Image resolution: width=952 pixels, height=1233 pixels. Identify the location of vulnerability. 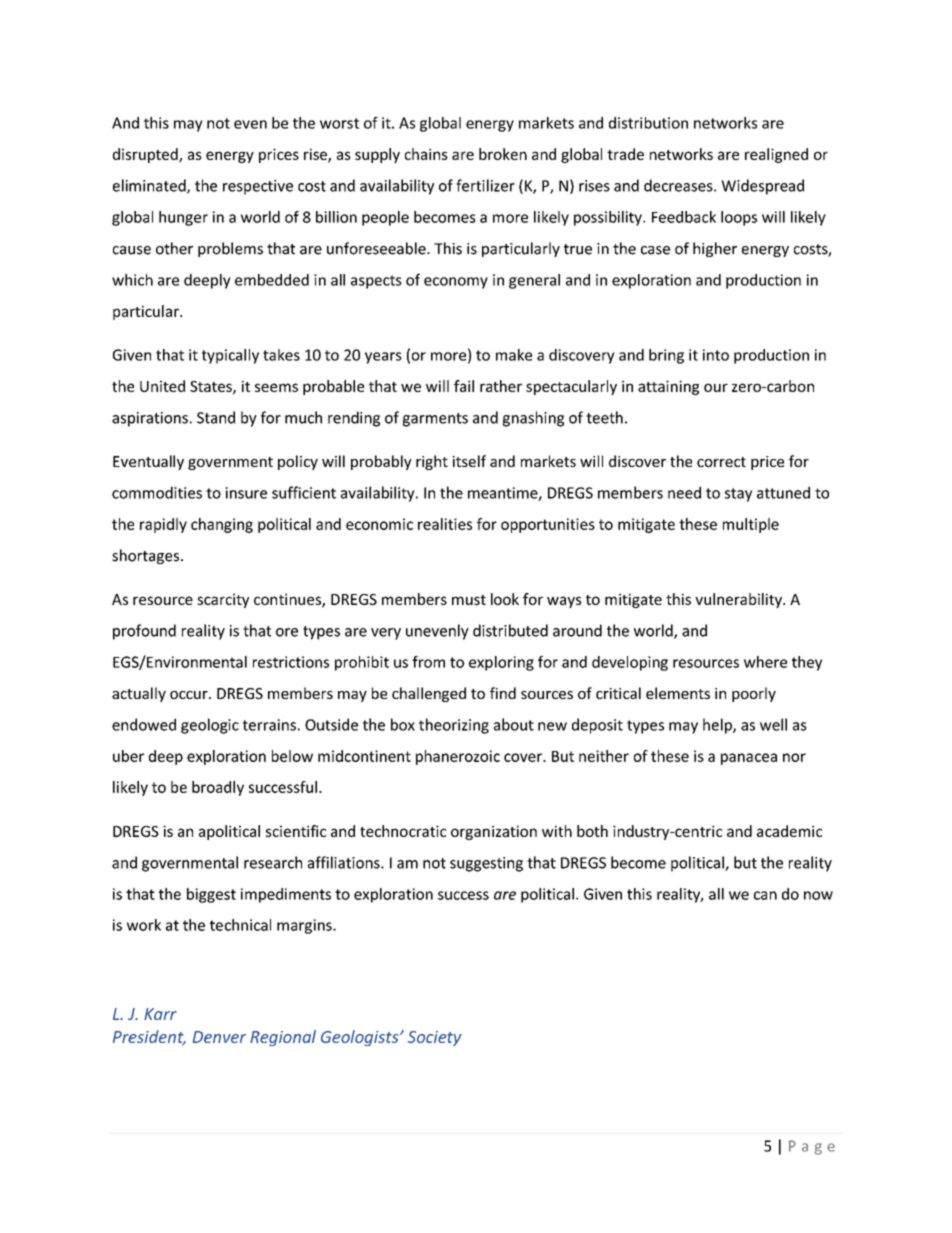
(739, 600).
